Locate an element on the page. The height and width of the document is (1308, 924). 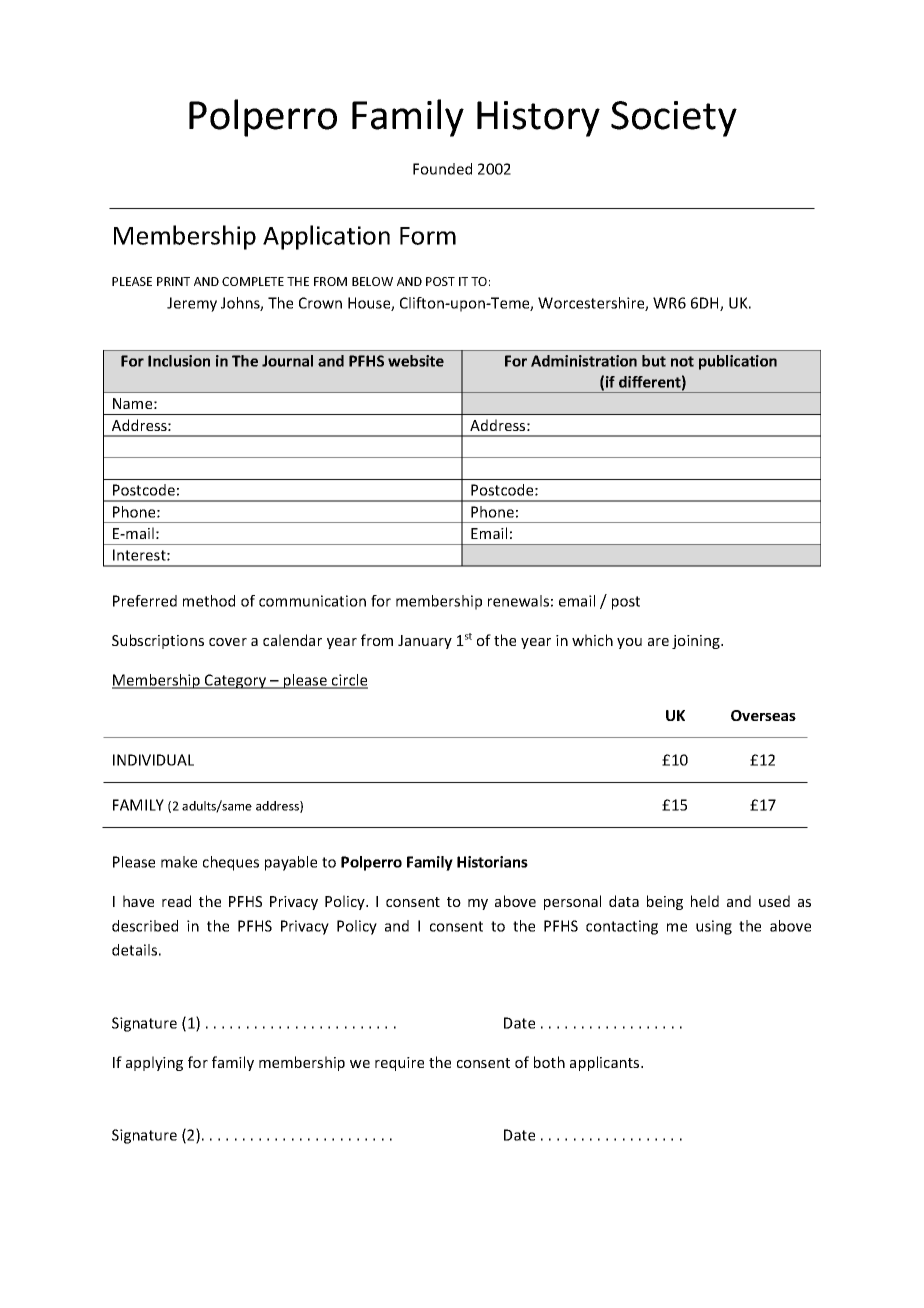
method is located at coordinates (209, 601).
